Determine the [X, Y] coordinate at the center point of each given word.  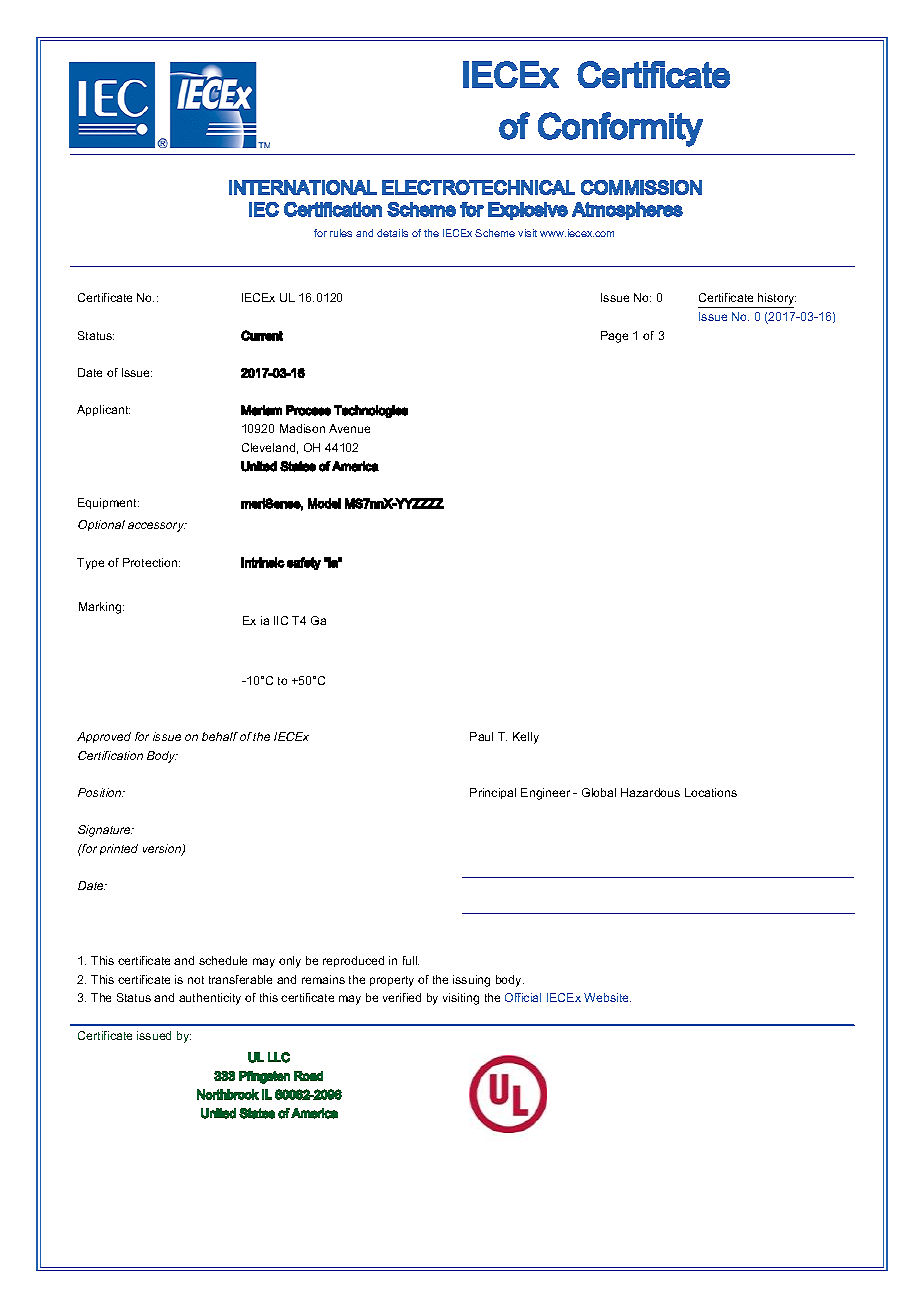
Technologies [371, 411]
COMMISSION [641, 187]
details [392, 233]
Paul [481, 736]
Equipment [108, 503]
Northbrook [228, 1094]
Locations [711, 792]
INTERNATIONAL [303, 187]
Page [614, 337]
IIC [281, 620]
